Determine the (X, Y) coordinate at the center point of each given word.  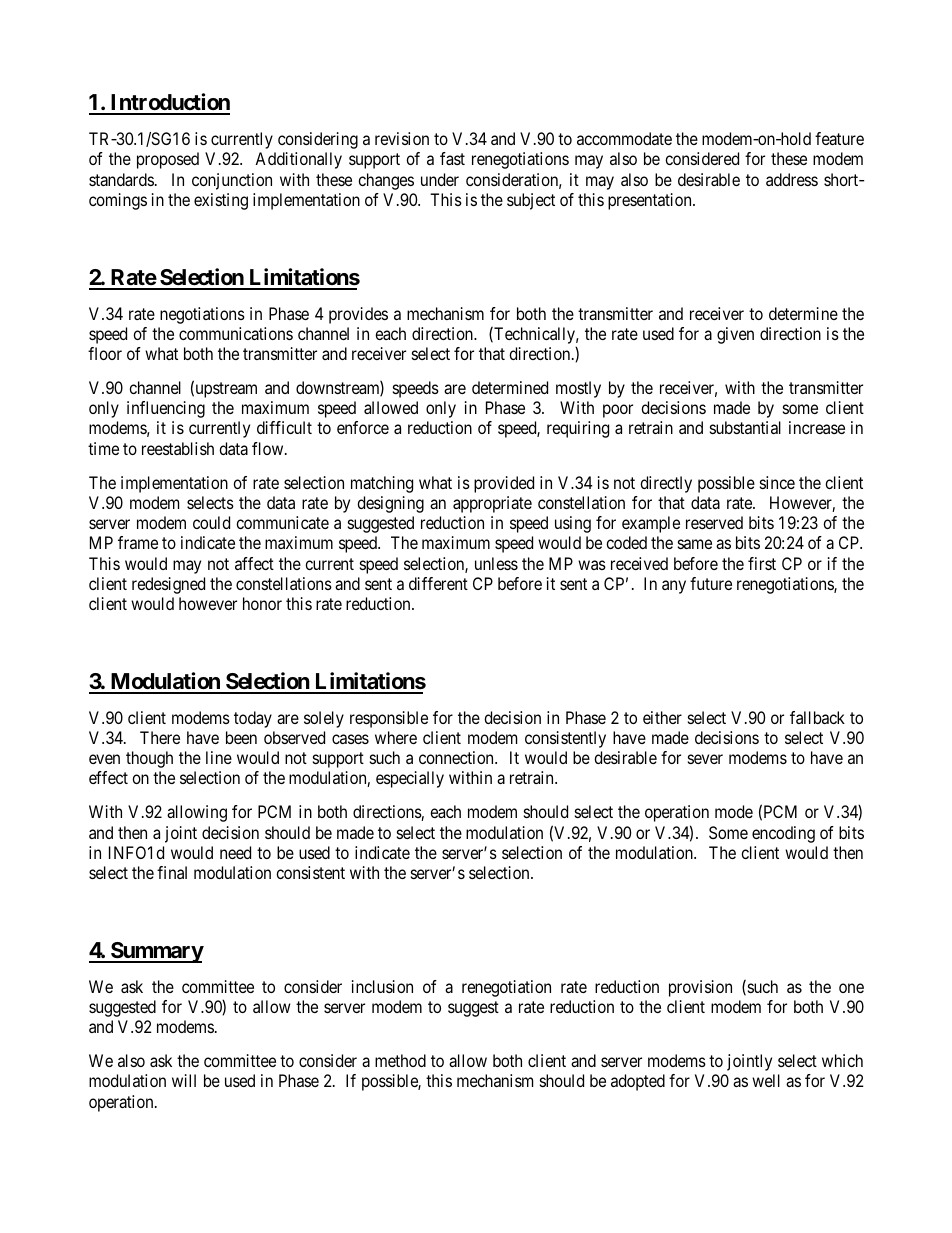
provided (504, 484)
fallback (817, 717)
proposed (168, 160)
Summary (156, 952)
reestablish (178, 448)
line (219, 757)
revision (402, 138)
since (777, 482)
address (792, 179)
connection (457, 757)
